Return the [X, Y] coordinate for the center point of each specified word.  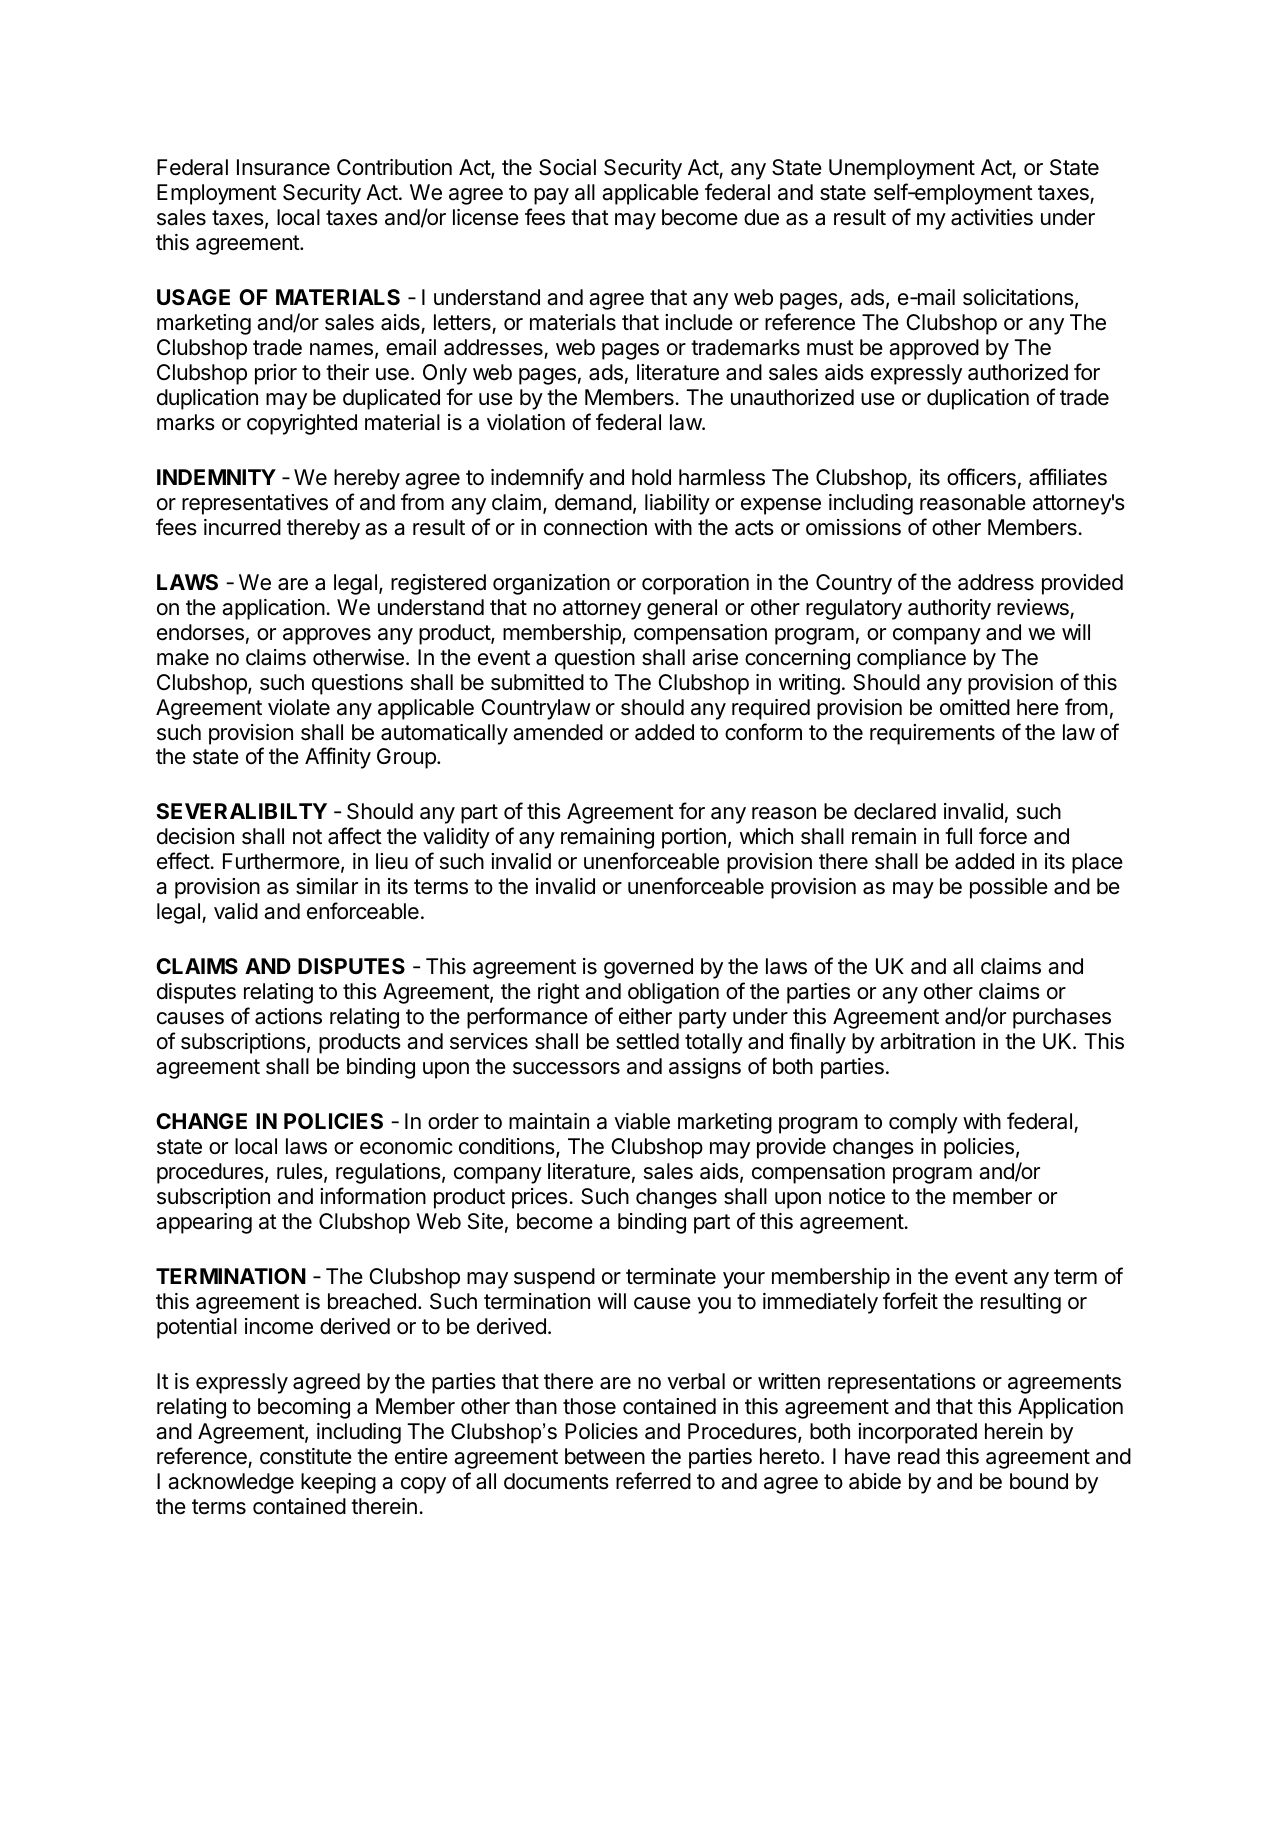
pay [551, 196]
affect [355, 836]
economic [406, 1146]
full [958, 835]
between [605, 1456]
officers [981, 477]
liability [677, 504]
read [919, 1456]
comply [923, 1123]
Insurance [283, 167]
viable [642, 1121]
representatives [255, 504]
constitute [306, 1456]
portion [694, 838]
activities [992, 217]
